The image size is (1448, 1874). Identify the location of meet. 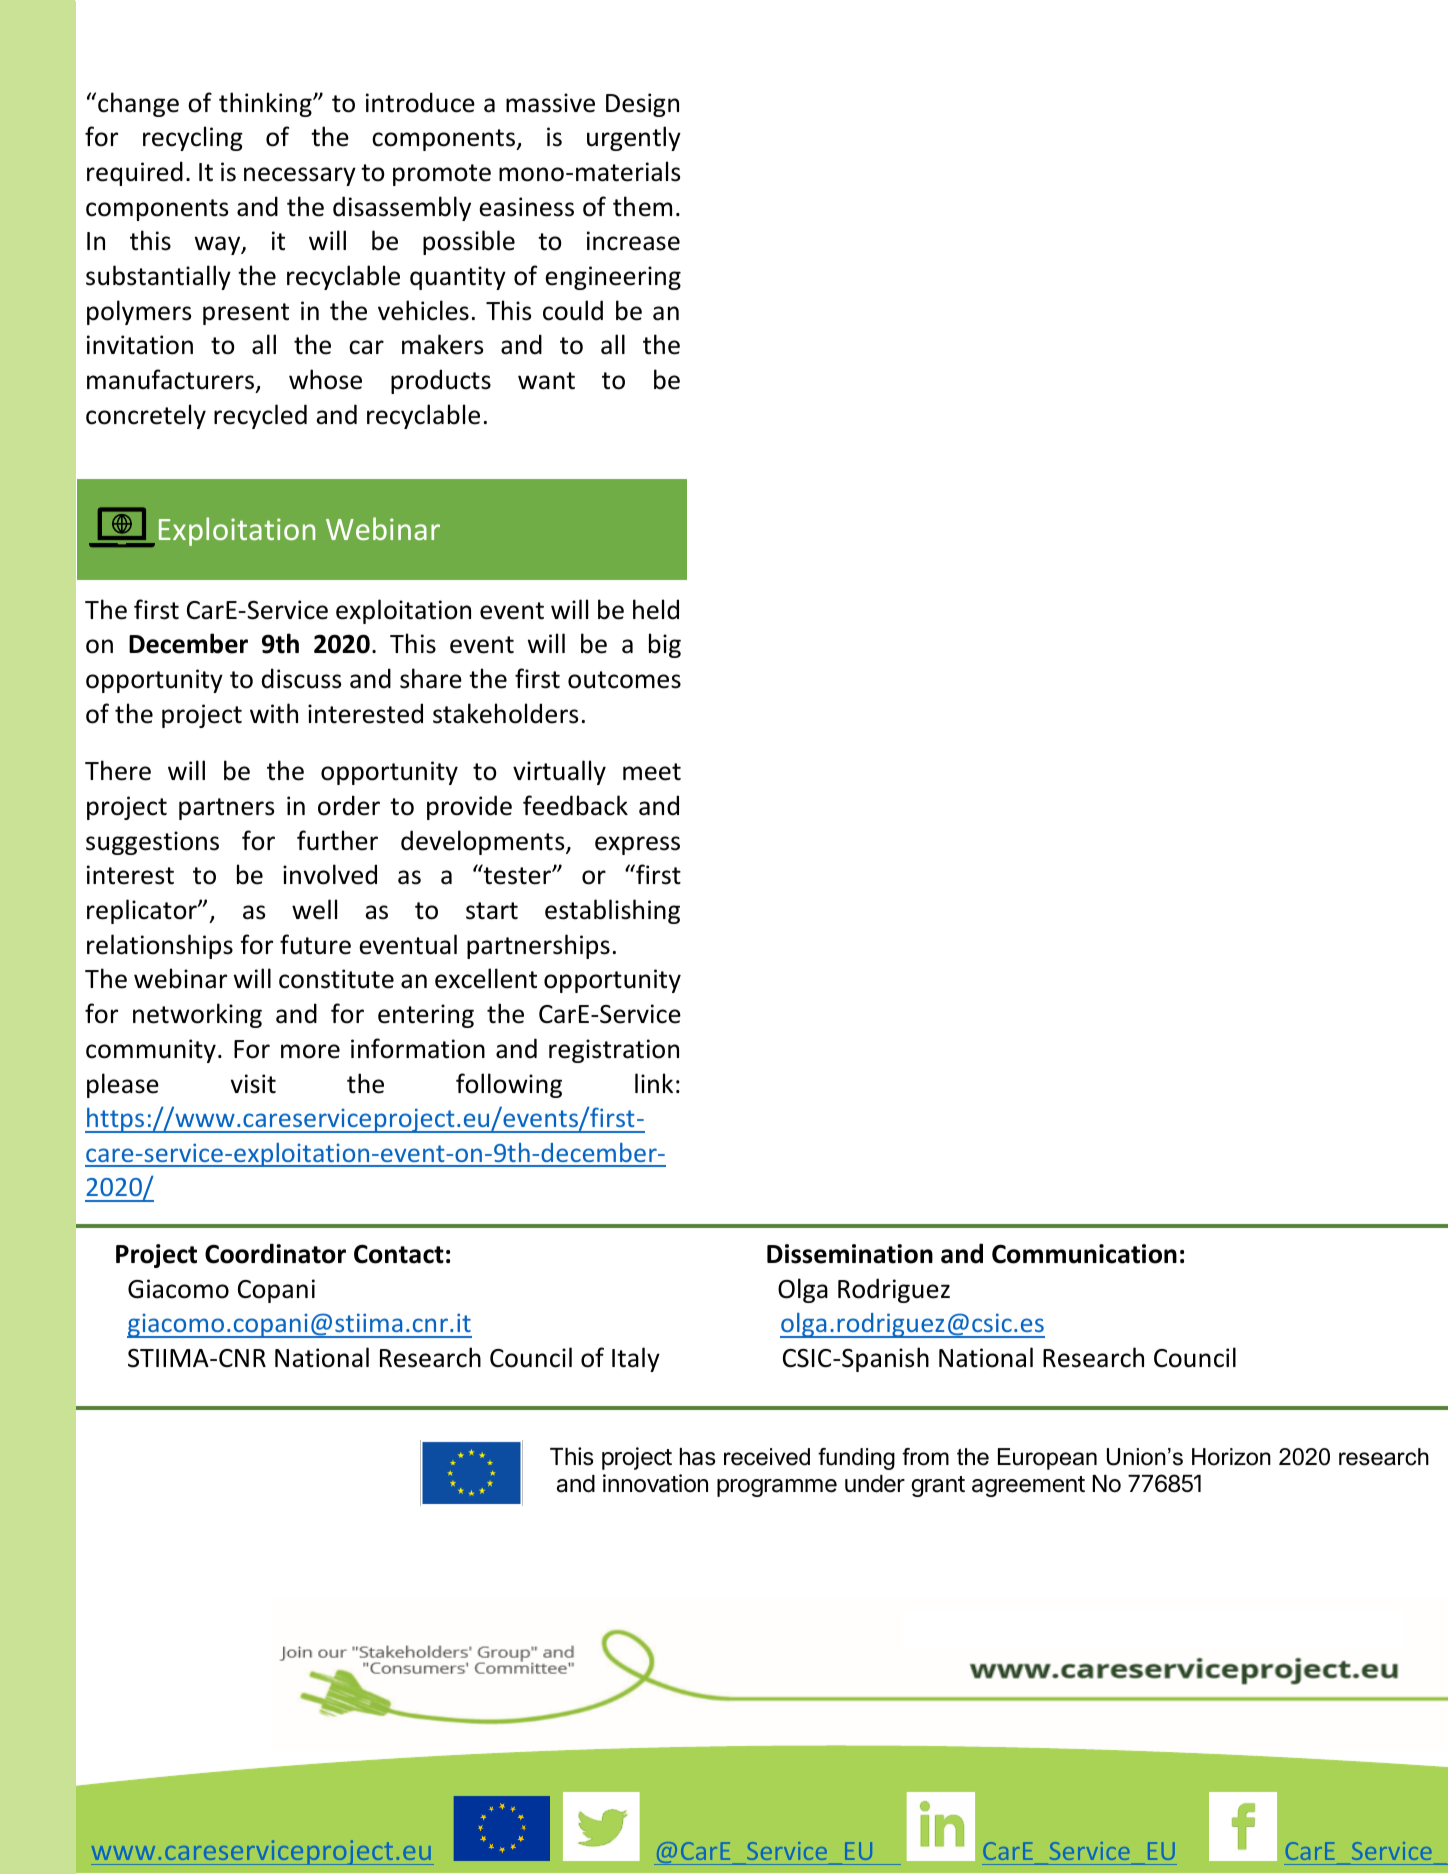
(652, 772).
